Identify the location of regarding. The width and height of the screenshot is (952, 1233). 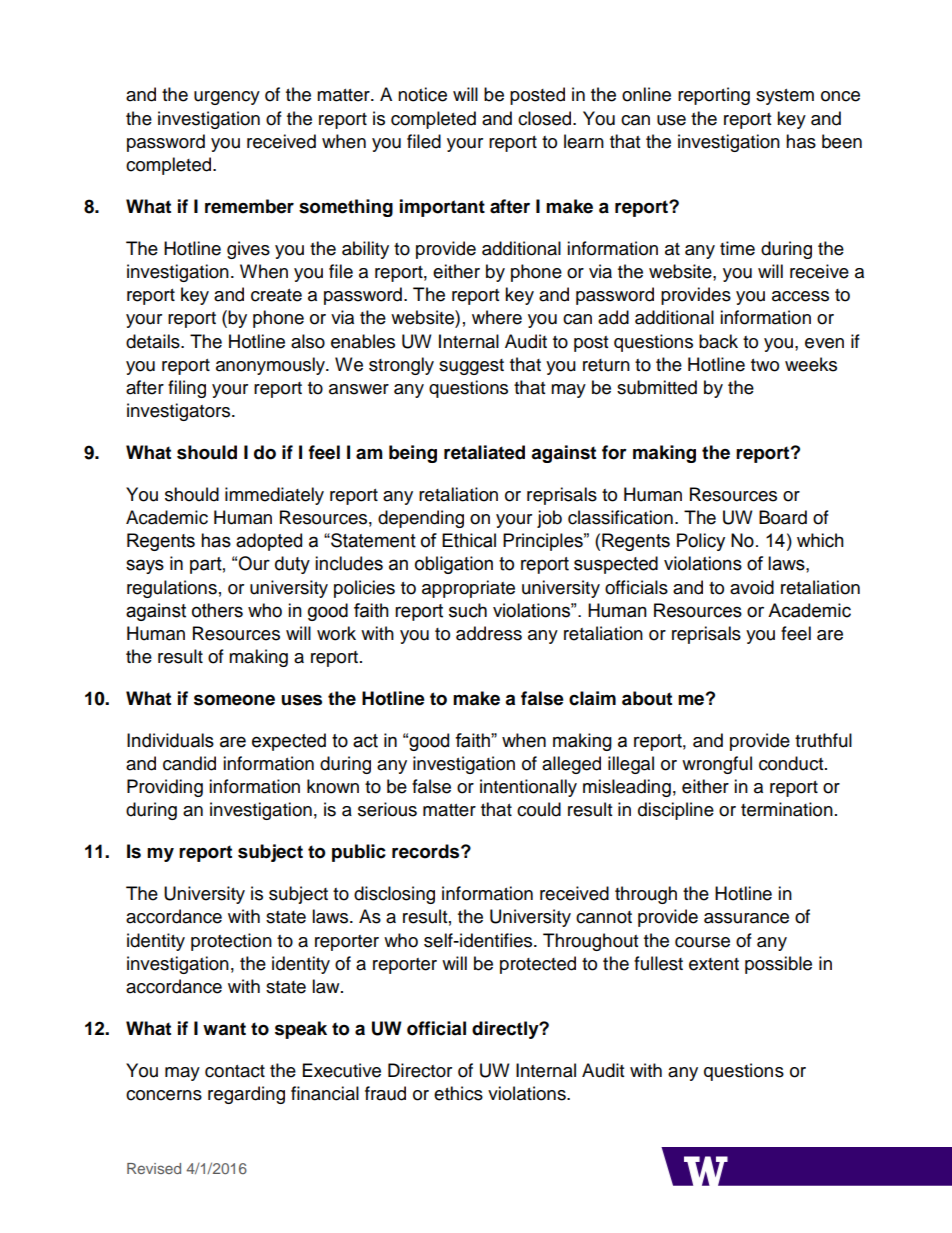
(246, 1095).
